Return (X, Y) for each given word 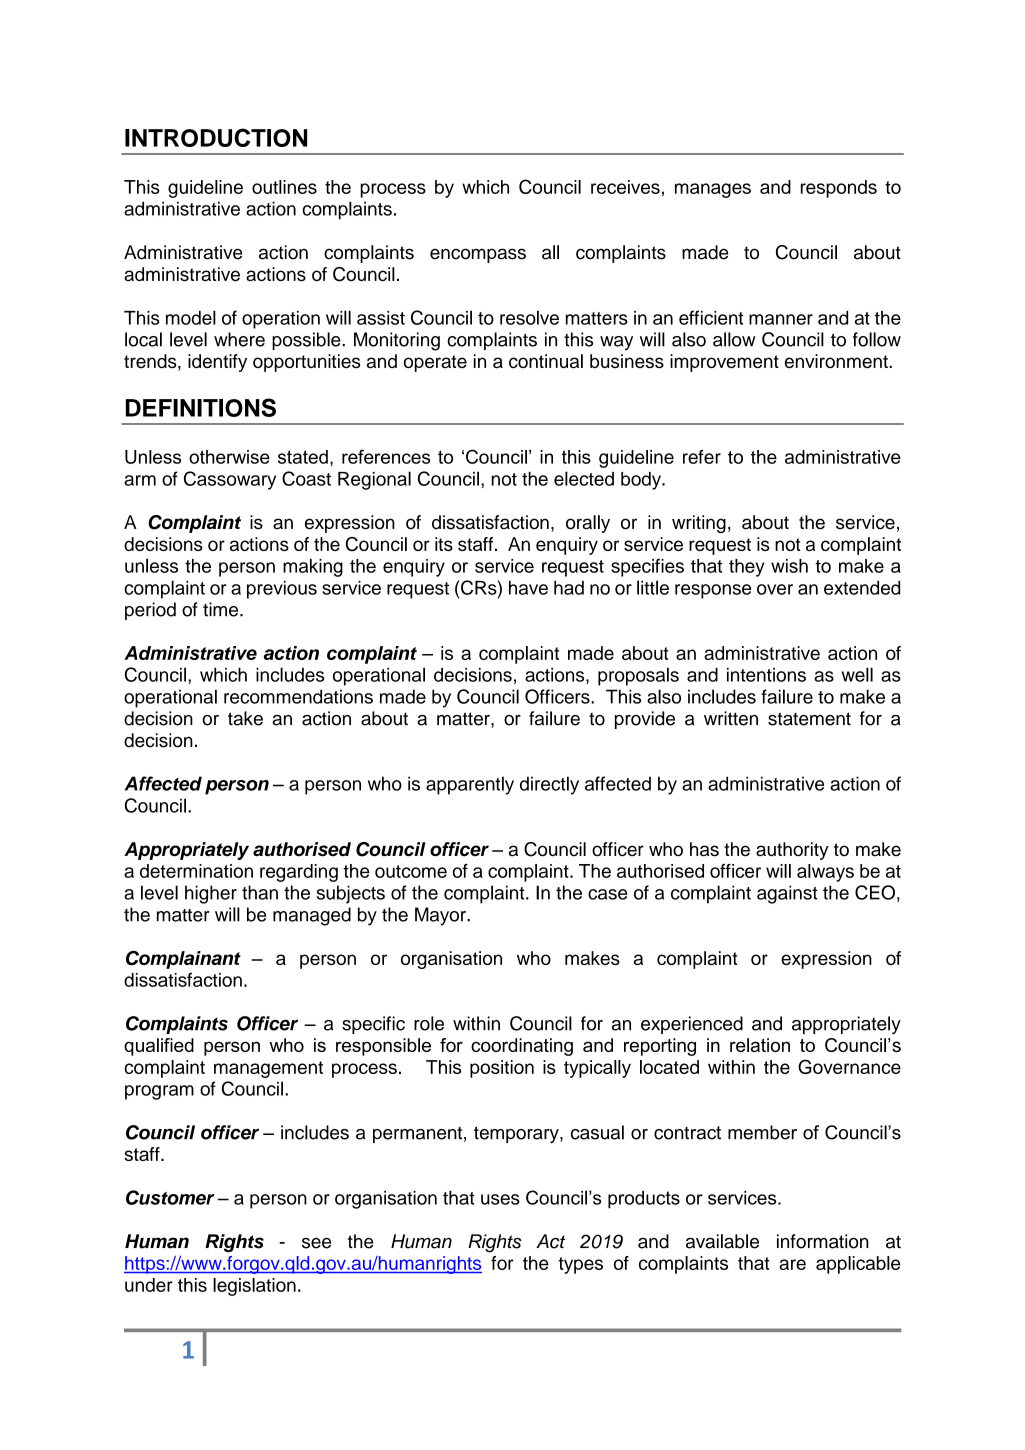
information (823, 1241)
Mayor (441, 916)
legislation (254, 1287)
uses (500, 1199)
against (787, 894)
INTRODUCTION (216, 137)
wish (789, 566)
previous (282, 590)
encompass (478, 255)
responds (839, 189)
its (444, 544)
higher (211, 894)
